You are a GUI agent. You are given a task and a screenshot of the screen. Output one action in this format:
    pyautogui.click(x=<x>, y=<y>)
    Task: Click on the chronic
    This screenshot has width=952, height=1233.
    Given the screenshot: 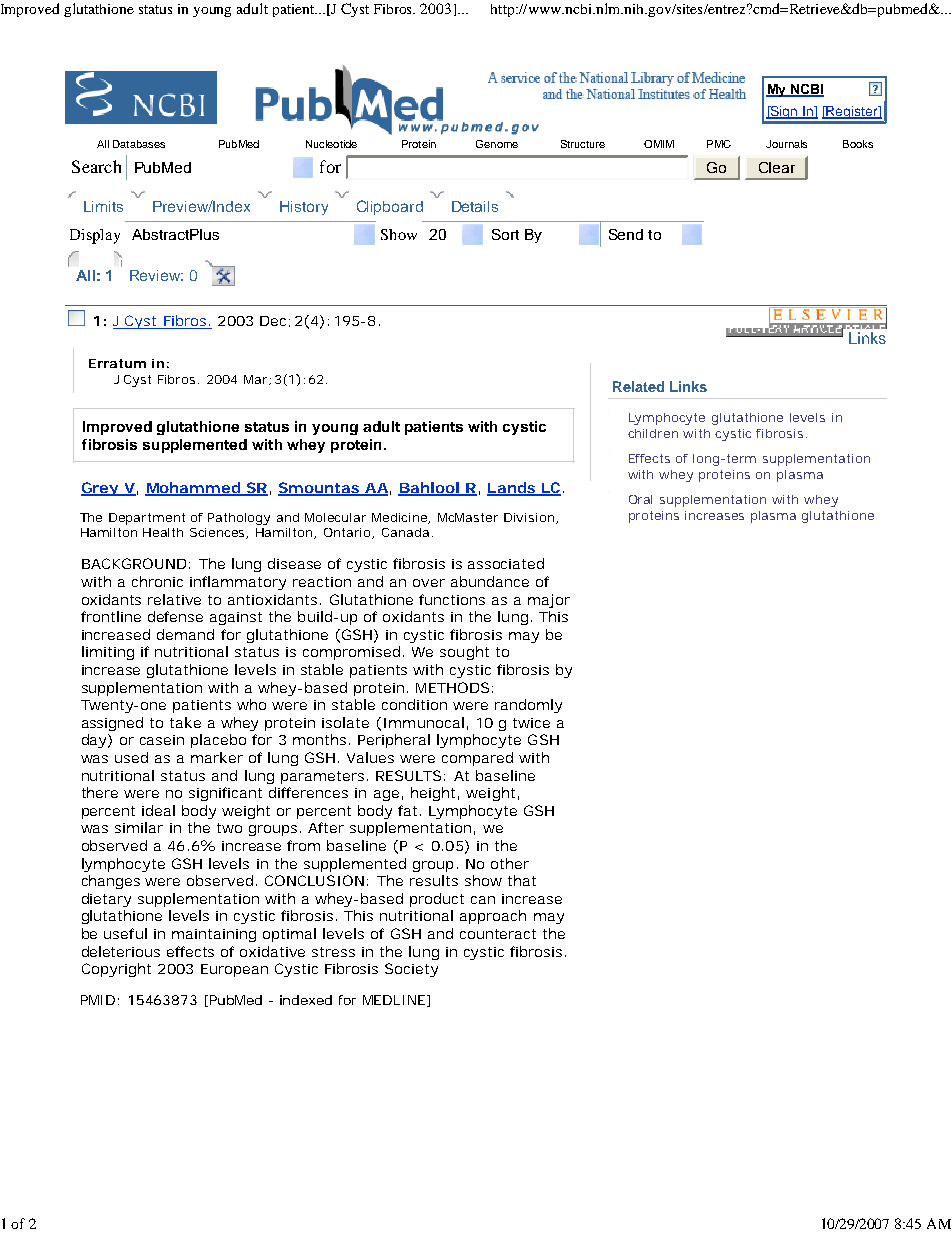 What is the action you would take?
    pyautogui.click(x=157, y=581)
